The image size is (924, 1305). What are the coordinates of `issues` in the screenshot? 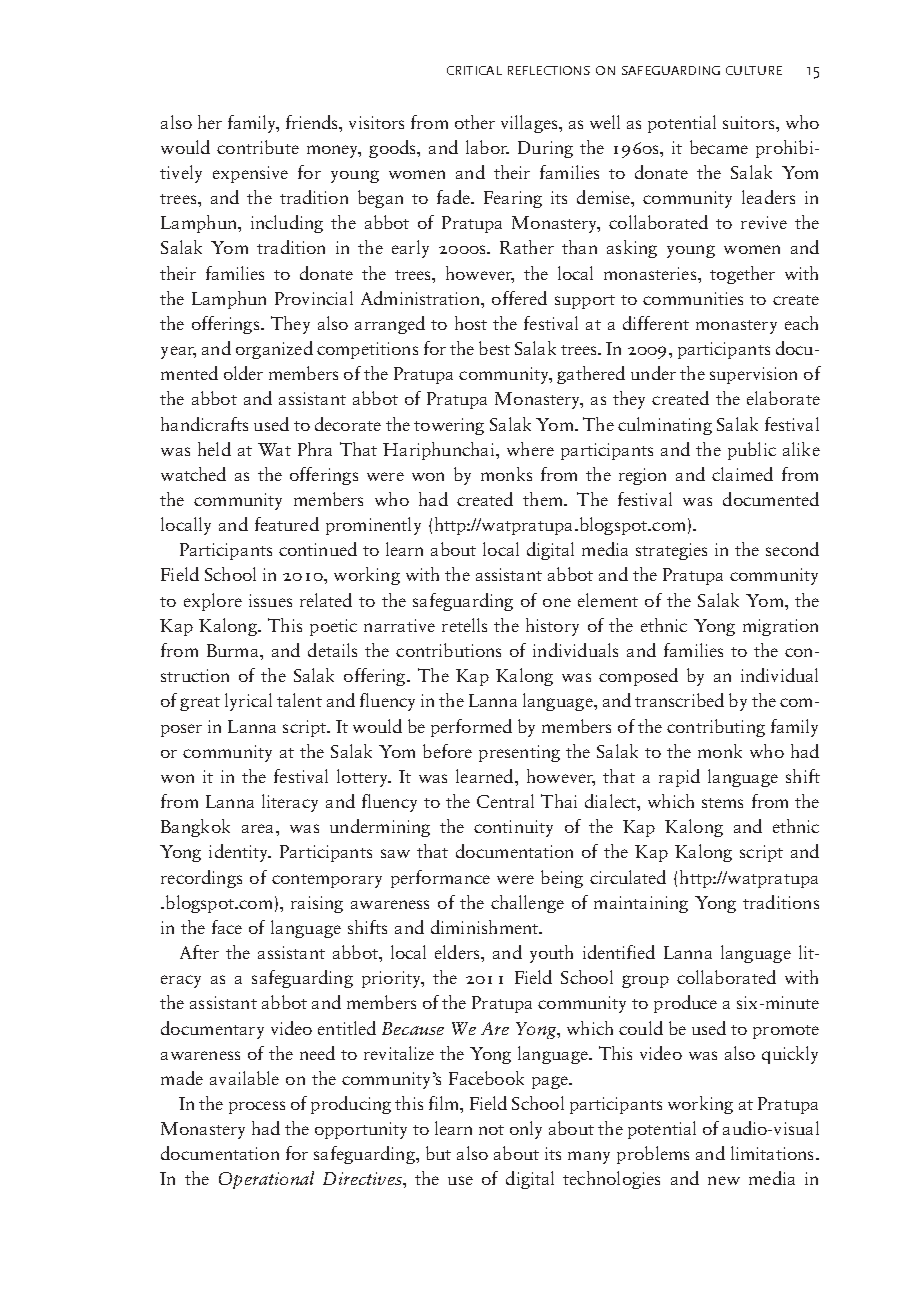 It's located at (270, 600).
